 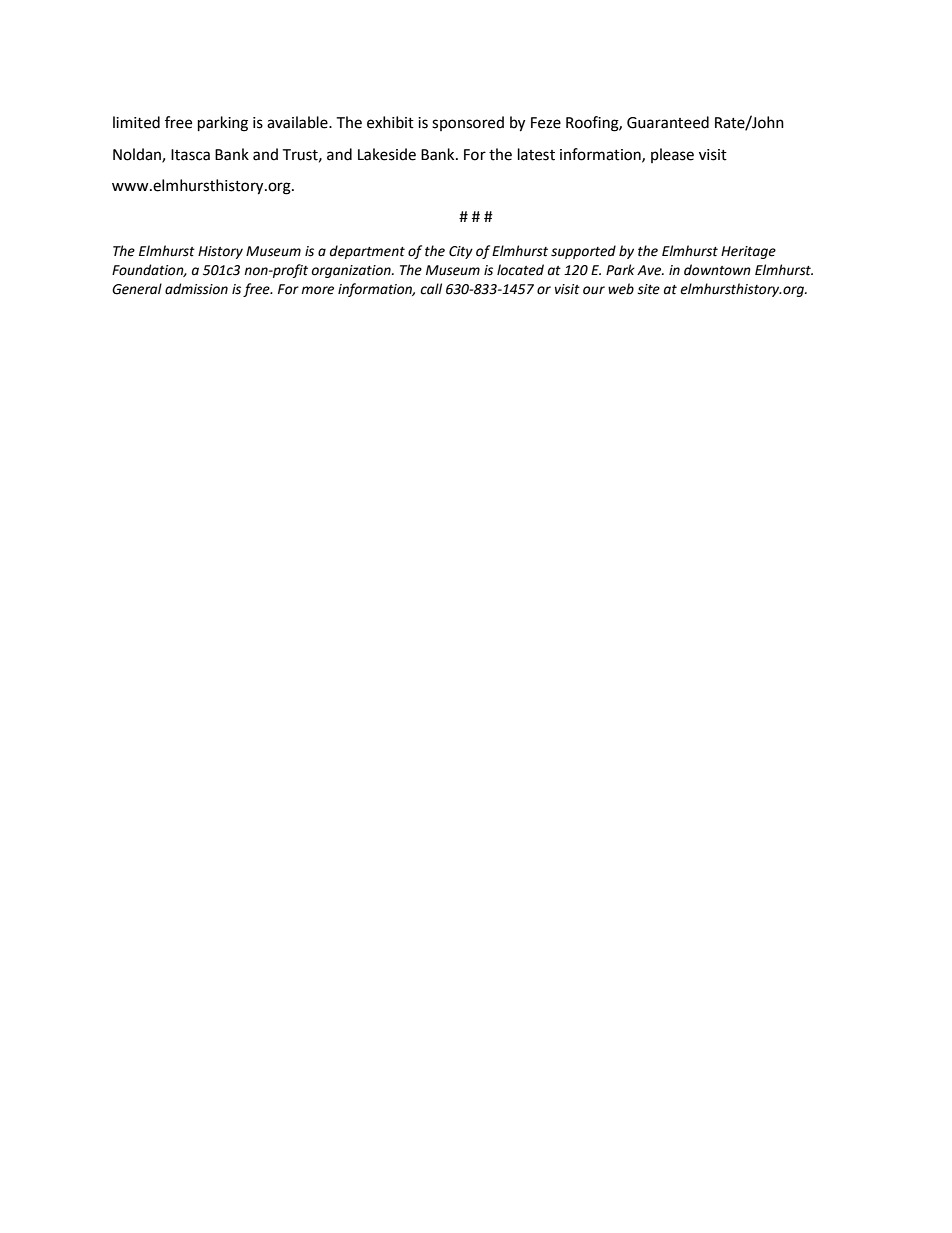 I want to click on Itasca, so click(x=190, y=155).
